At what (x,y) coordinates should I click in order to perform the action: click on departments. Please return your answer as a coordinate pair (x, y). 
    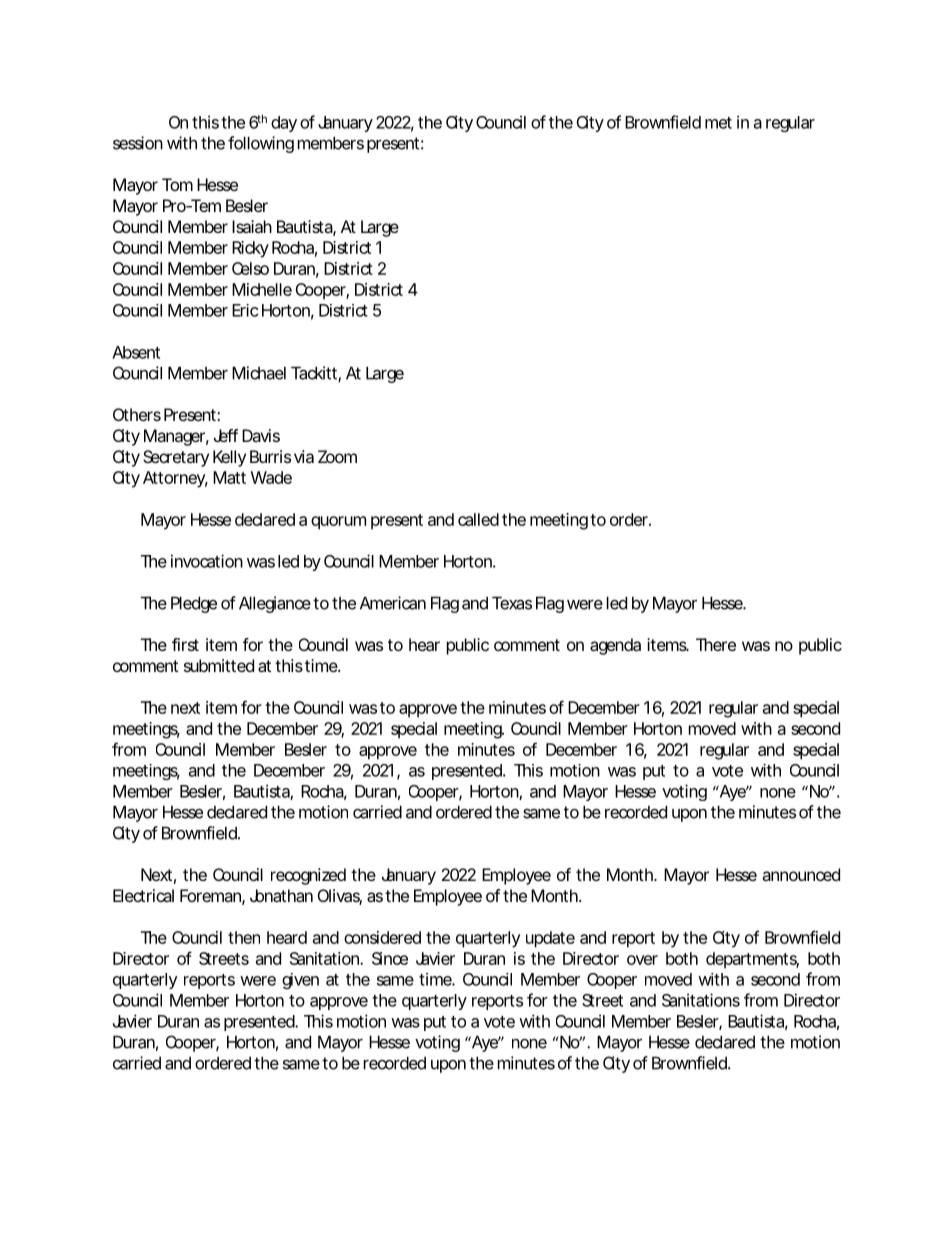
    Looking at the image, I should click on (752, 960).
